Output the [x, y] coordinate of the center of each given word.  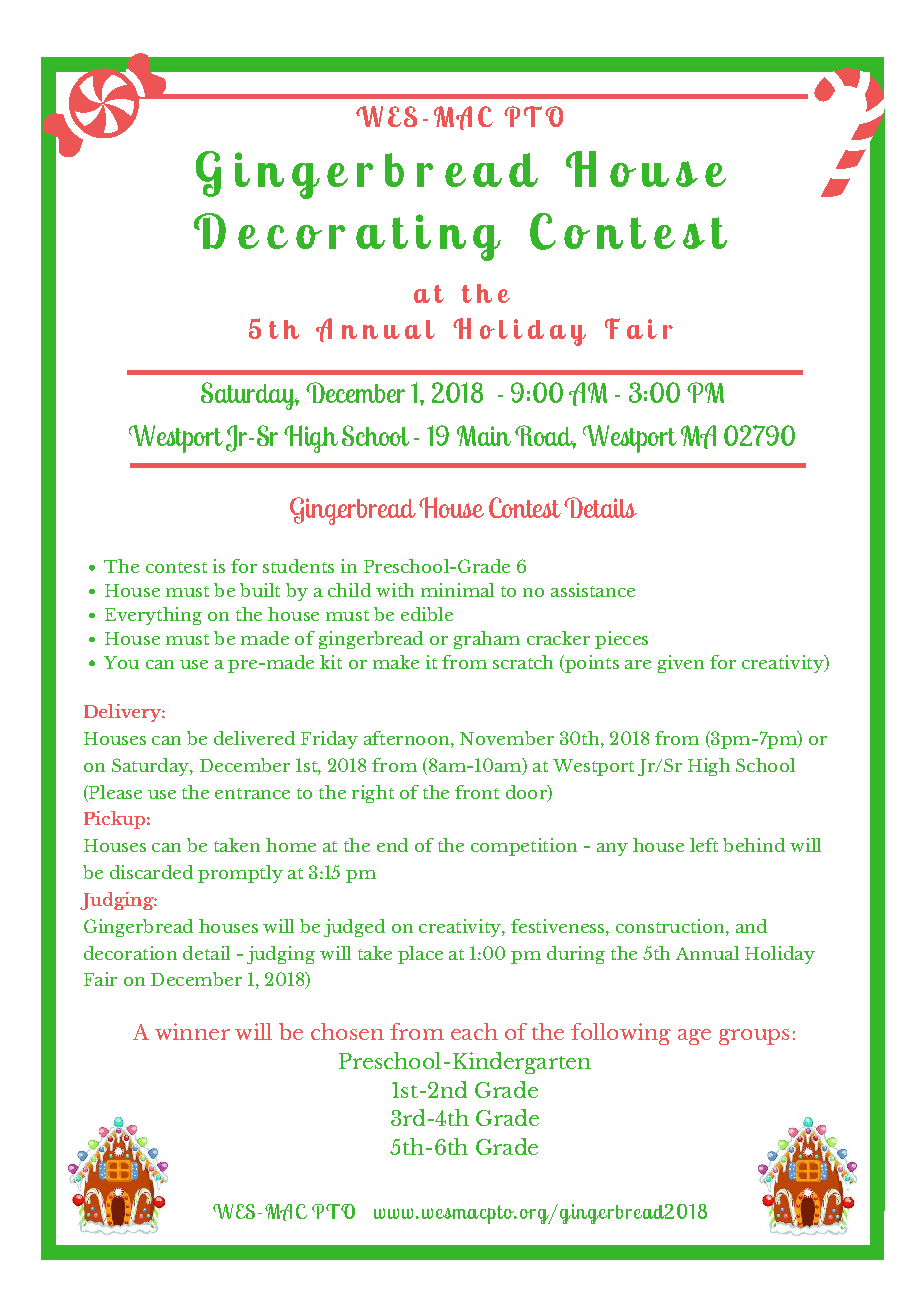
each [474, 1031]
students [298, 566]
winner [192, 1031]
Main [484, 435]
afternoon [408, 739]
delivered [254, 738]
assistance [593, 590]
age [694, 1037]
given [681, 664]
